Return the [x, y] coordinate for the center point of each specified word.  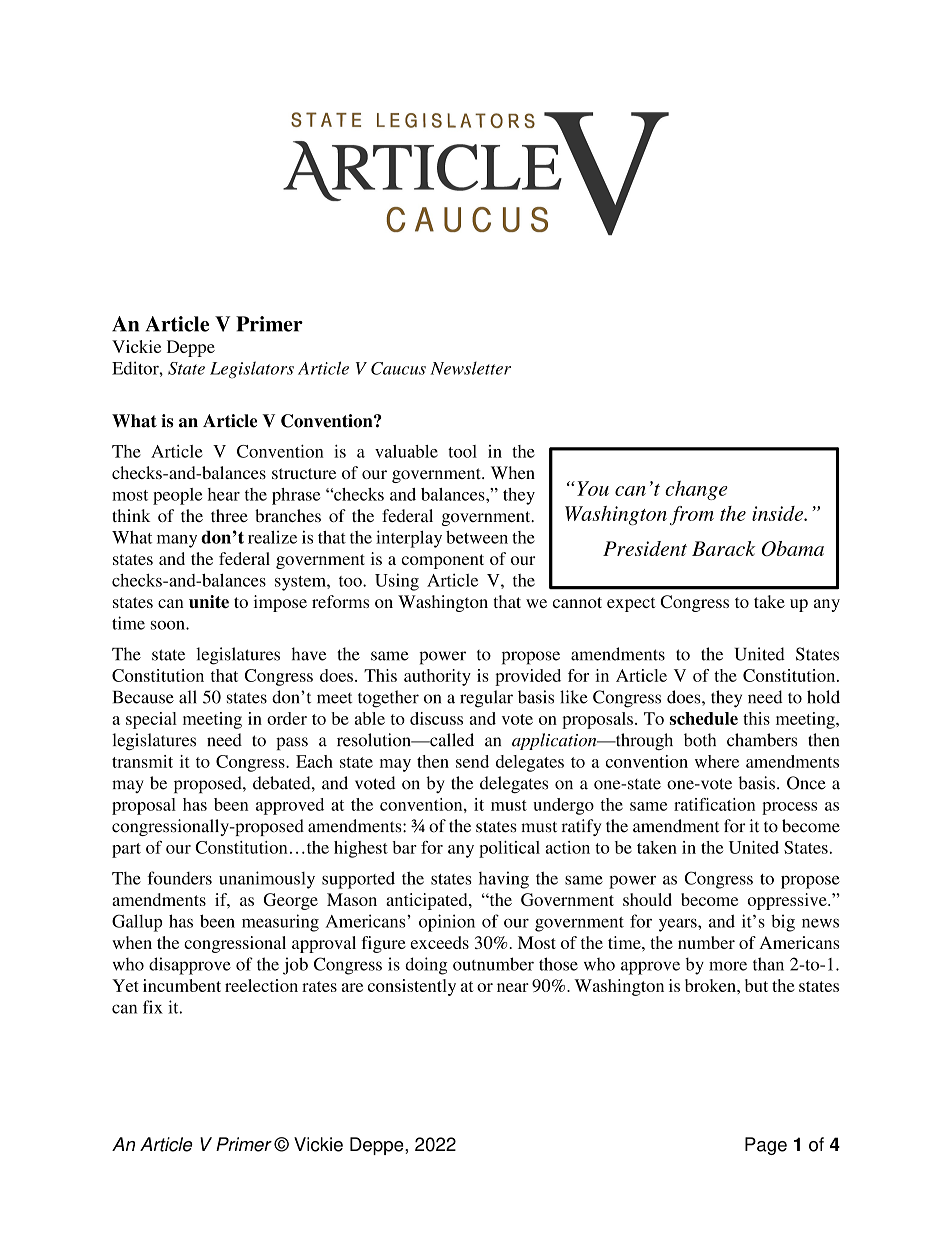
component [443, 561]
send [472, 761]
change [696, 490]
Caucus [398, 368]
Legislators [252, 370]
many [177, 541]
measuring [280, 923]
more [728, 966]
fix [153, 1007]
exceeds [439, 942]
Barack [723, 548]
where [717, 761]
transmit [142, 761]
